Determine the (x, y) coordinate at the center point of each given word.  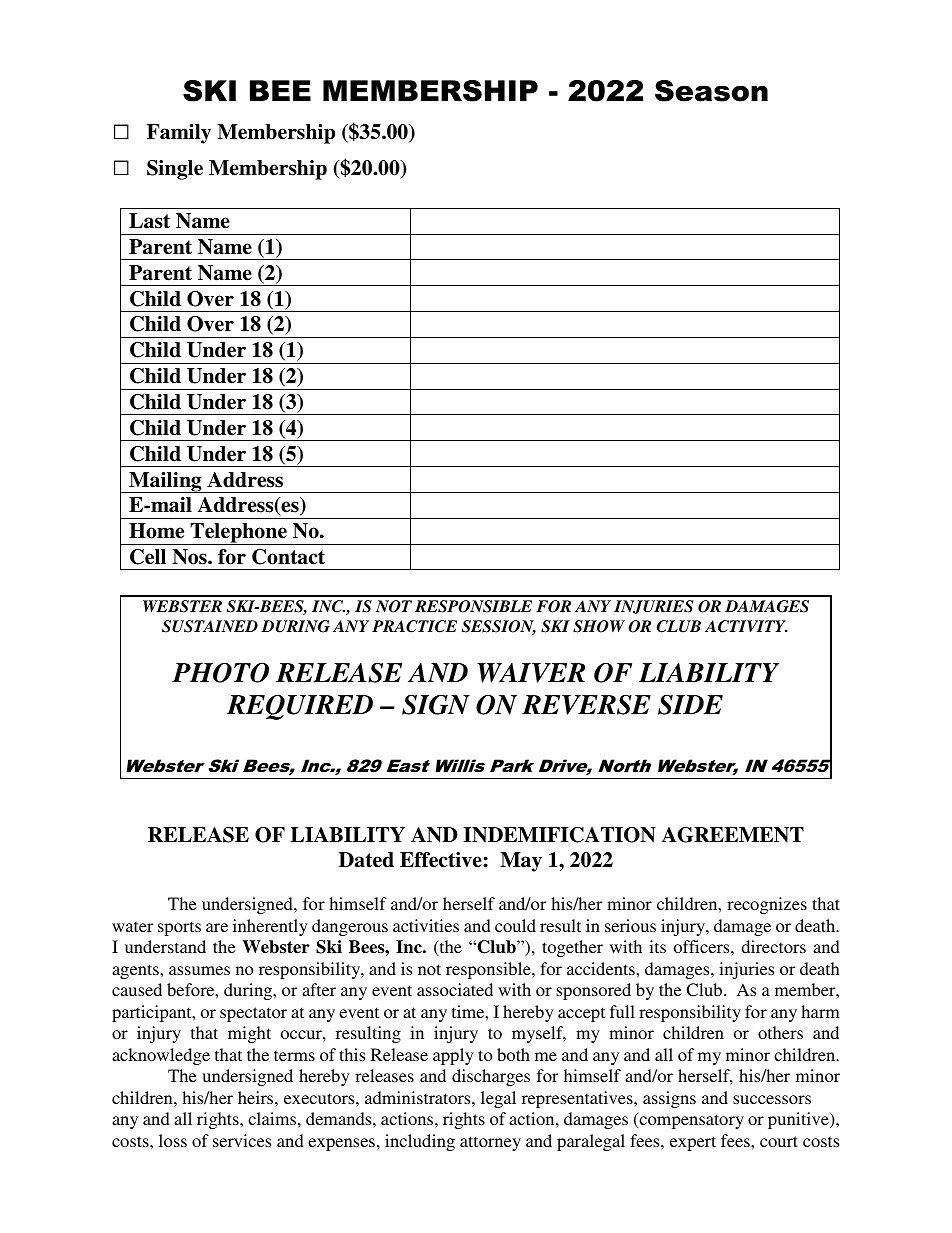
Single (175, 170)
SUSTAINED (210, 626)
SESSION (499, 627)
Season (711, 91)
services (242, 1140)
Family (179, 134)
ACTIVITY (746, 626)
